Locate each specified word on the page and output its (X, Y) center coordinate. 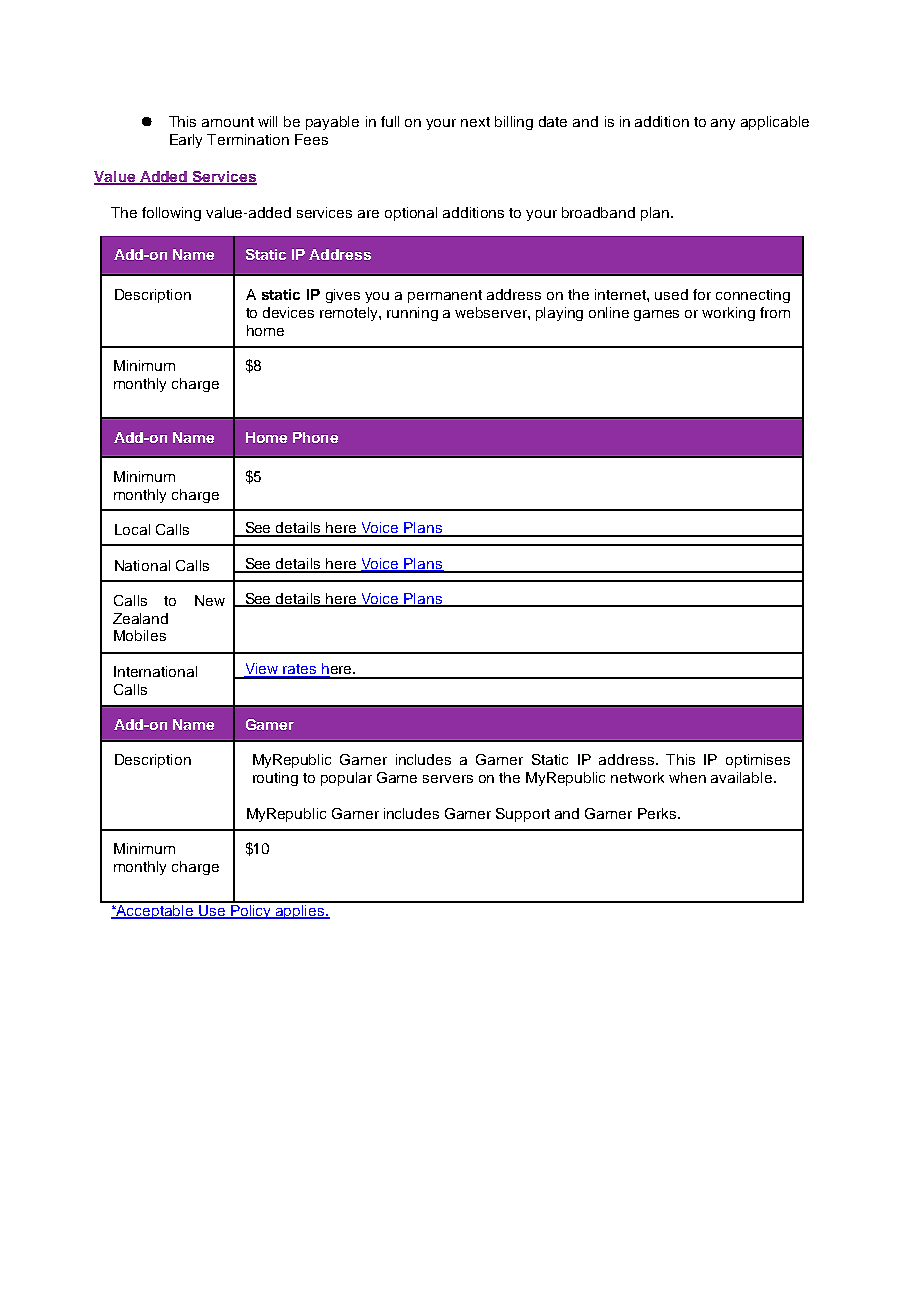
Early (186, 141)
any (723, 124)
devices (288, 312)
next (475, 122)
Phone (315, 437)
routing (275, 779)
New (210, 600)
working (728, 314)
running (412, 314)
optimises (758, 761)
